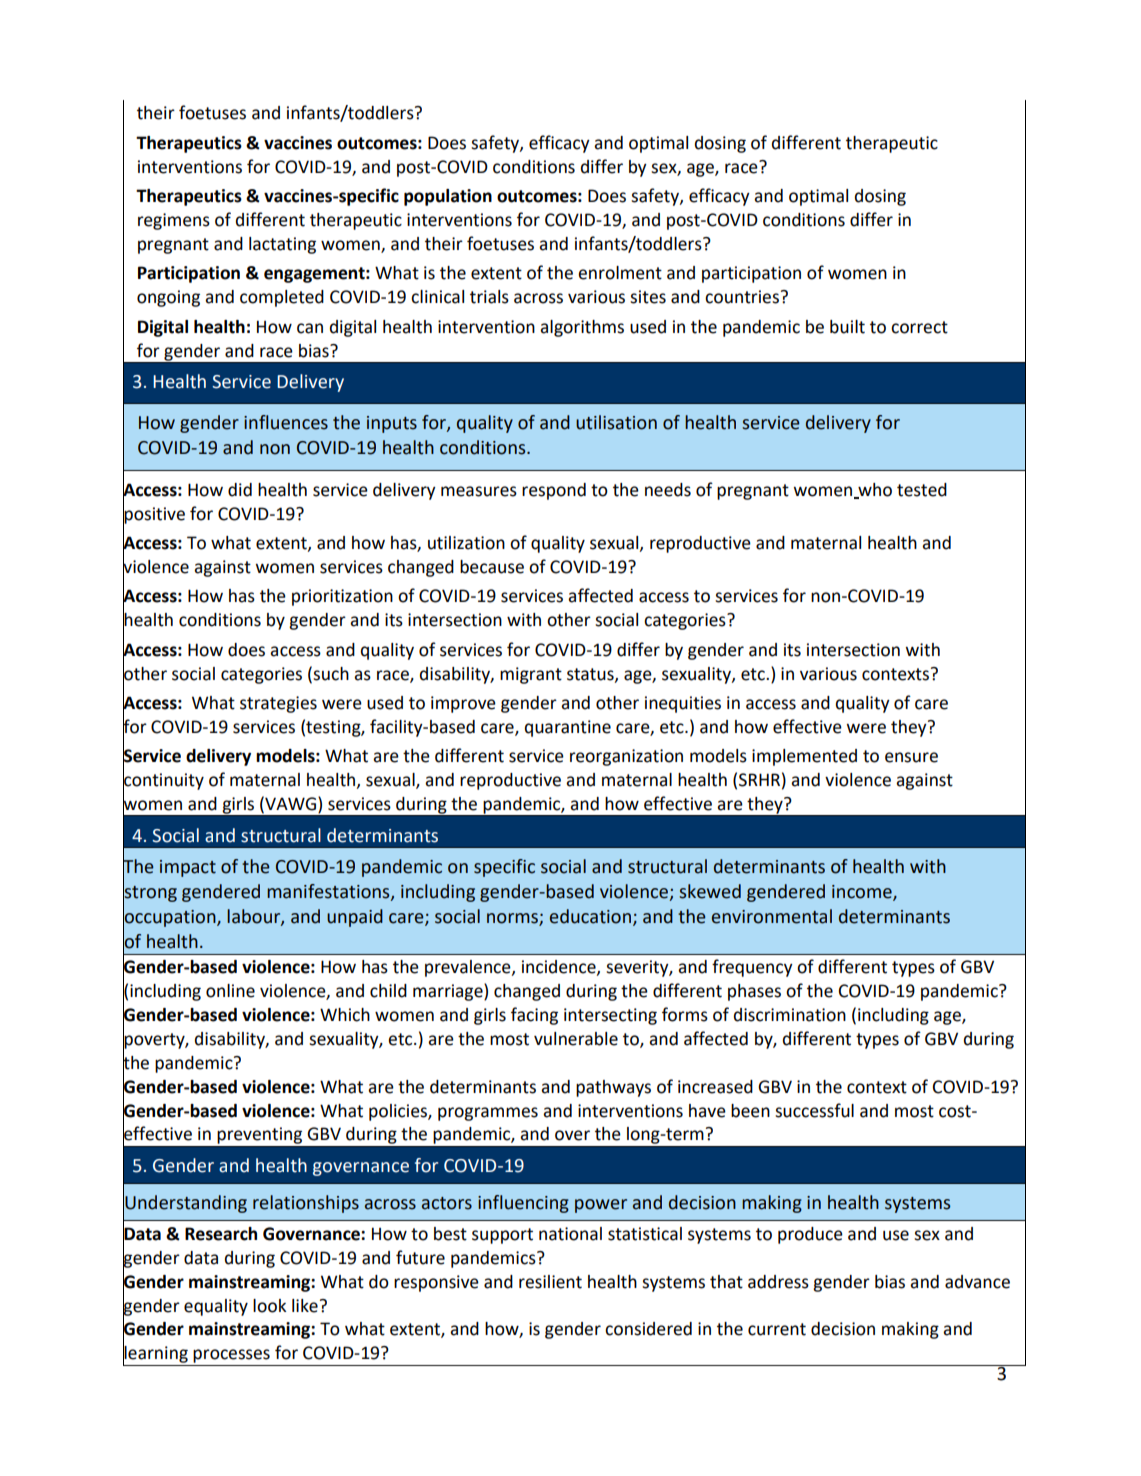  Describe the element at coordinates (282, 245) in the screenshot. I see `lactating` at that location.
